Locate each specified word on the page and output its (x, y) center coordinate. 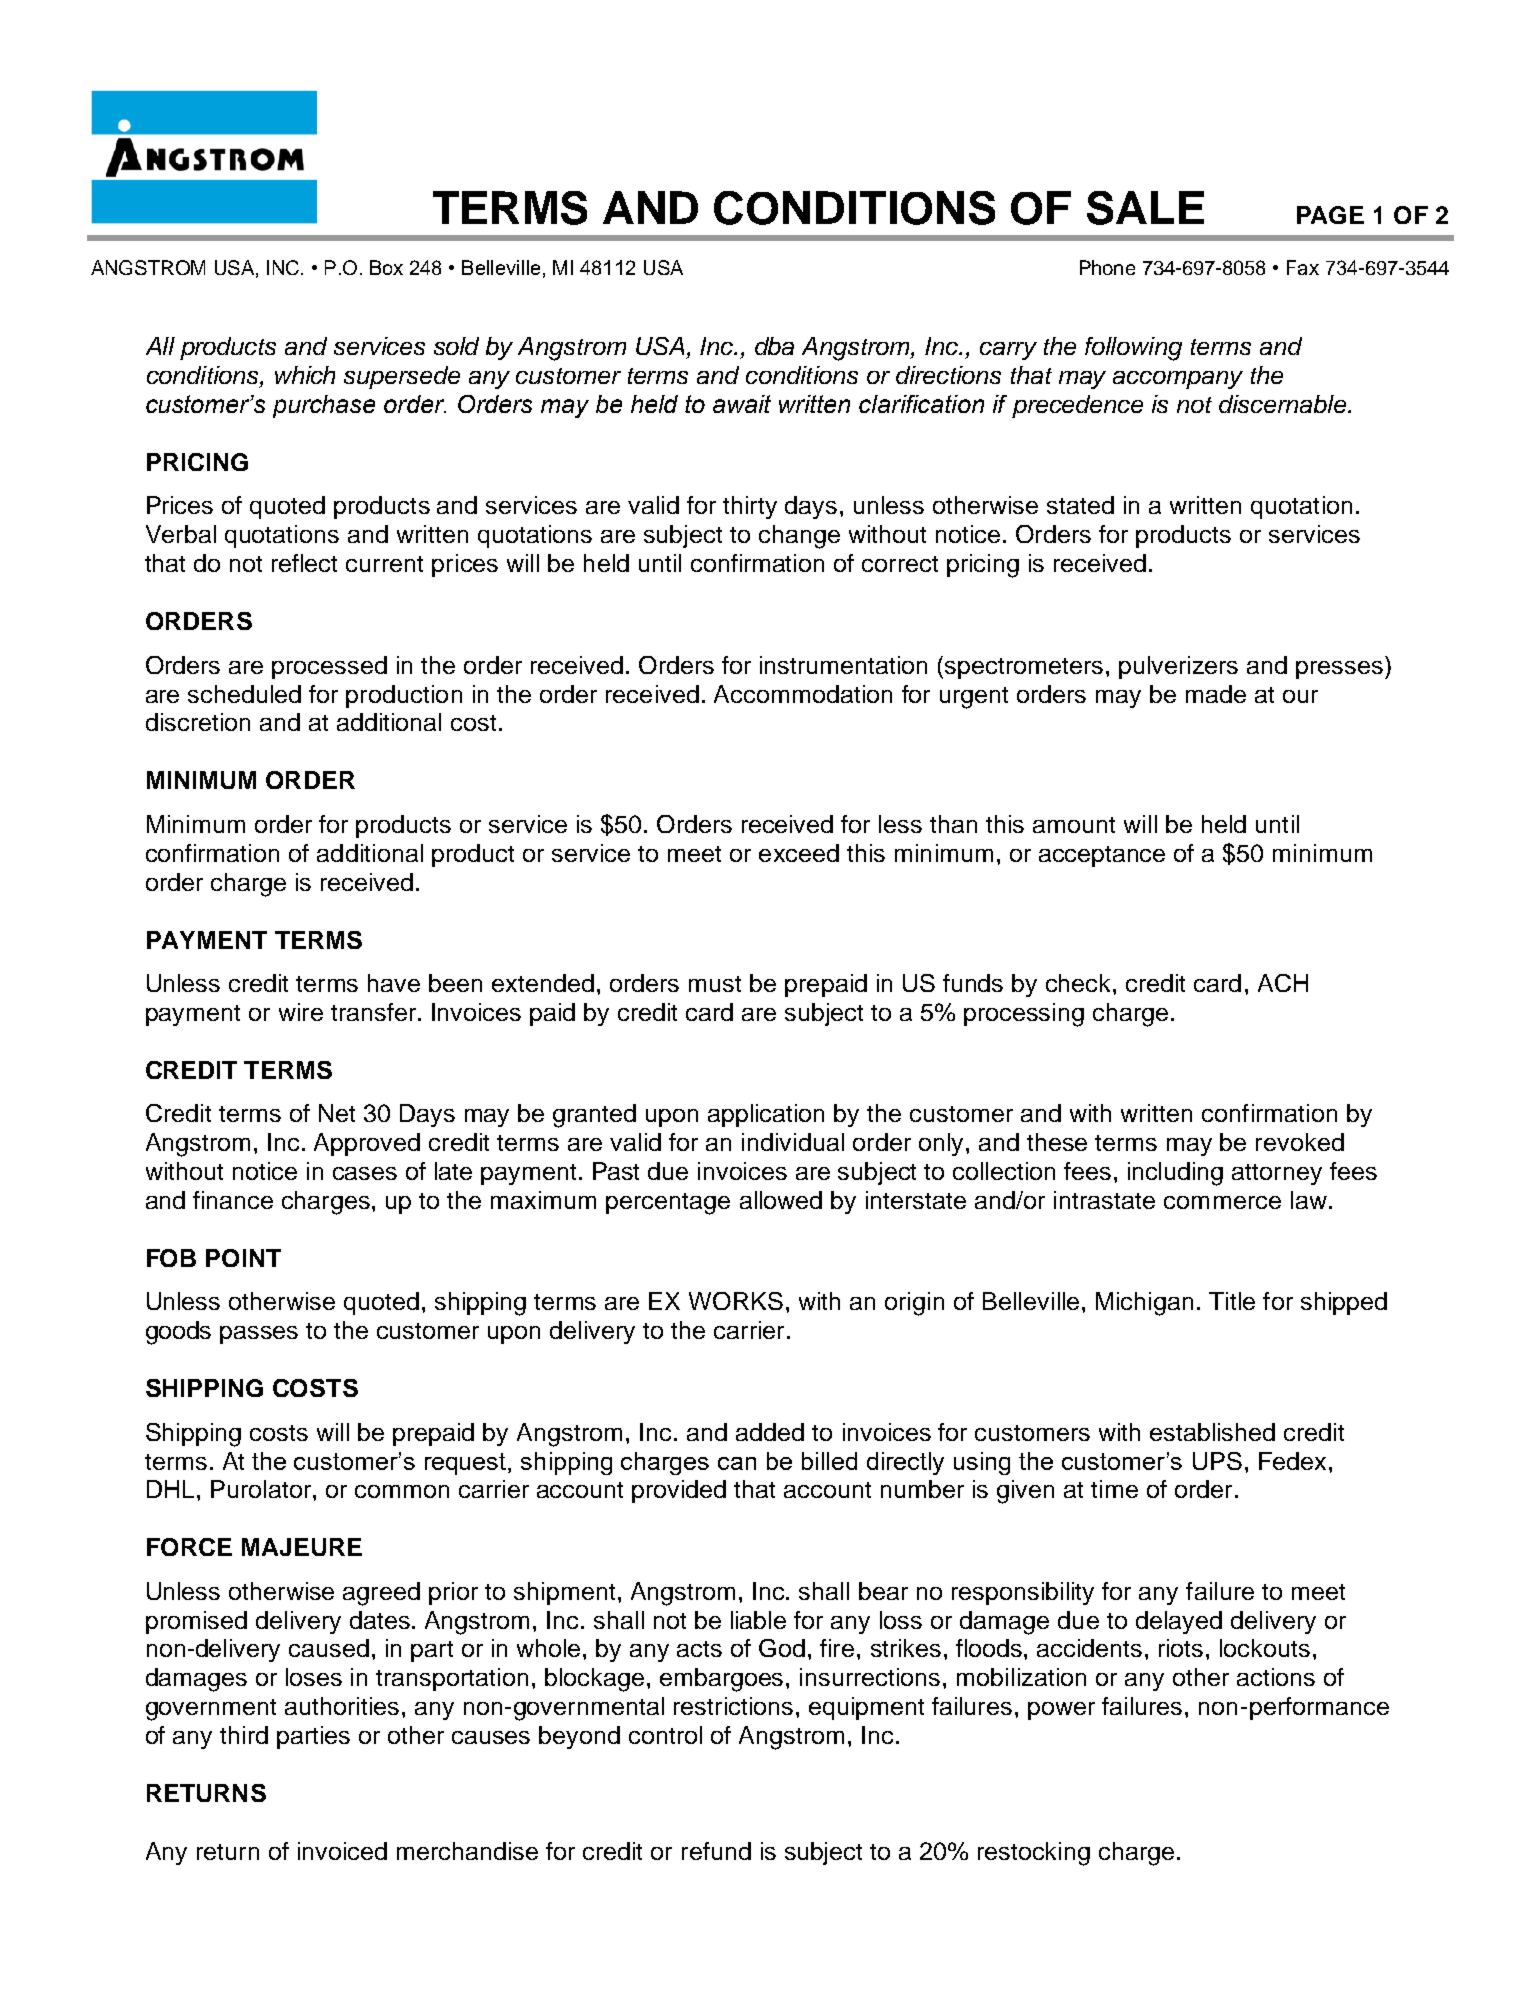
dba (774, 346)
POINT (243, 1258)
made (1216, 694)
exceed (799, 853)
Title (1232, 1301)
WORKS (736, 1301)
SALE (1145, 208)
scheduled (244, 694)
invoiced (342, 1851)
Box (386, 267)
